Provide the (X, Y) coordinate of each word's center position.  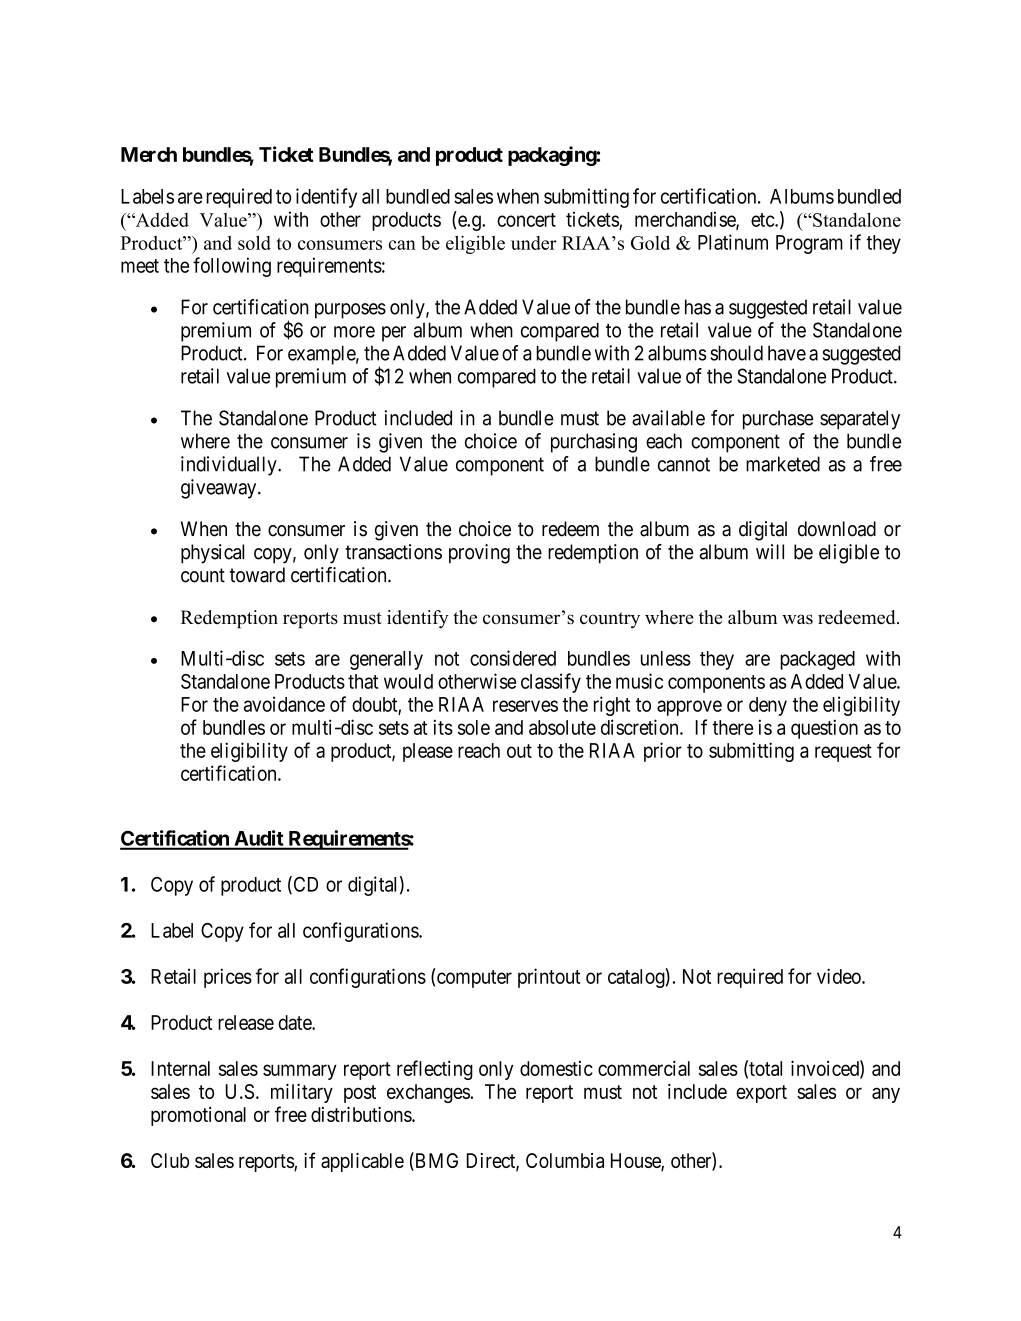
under (534, 243)
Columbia (565, 1160)
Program (809, 244)
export (761, 1094)
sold (254, 242)
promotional (198, 1116)
